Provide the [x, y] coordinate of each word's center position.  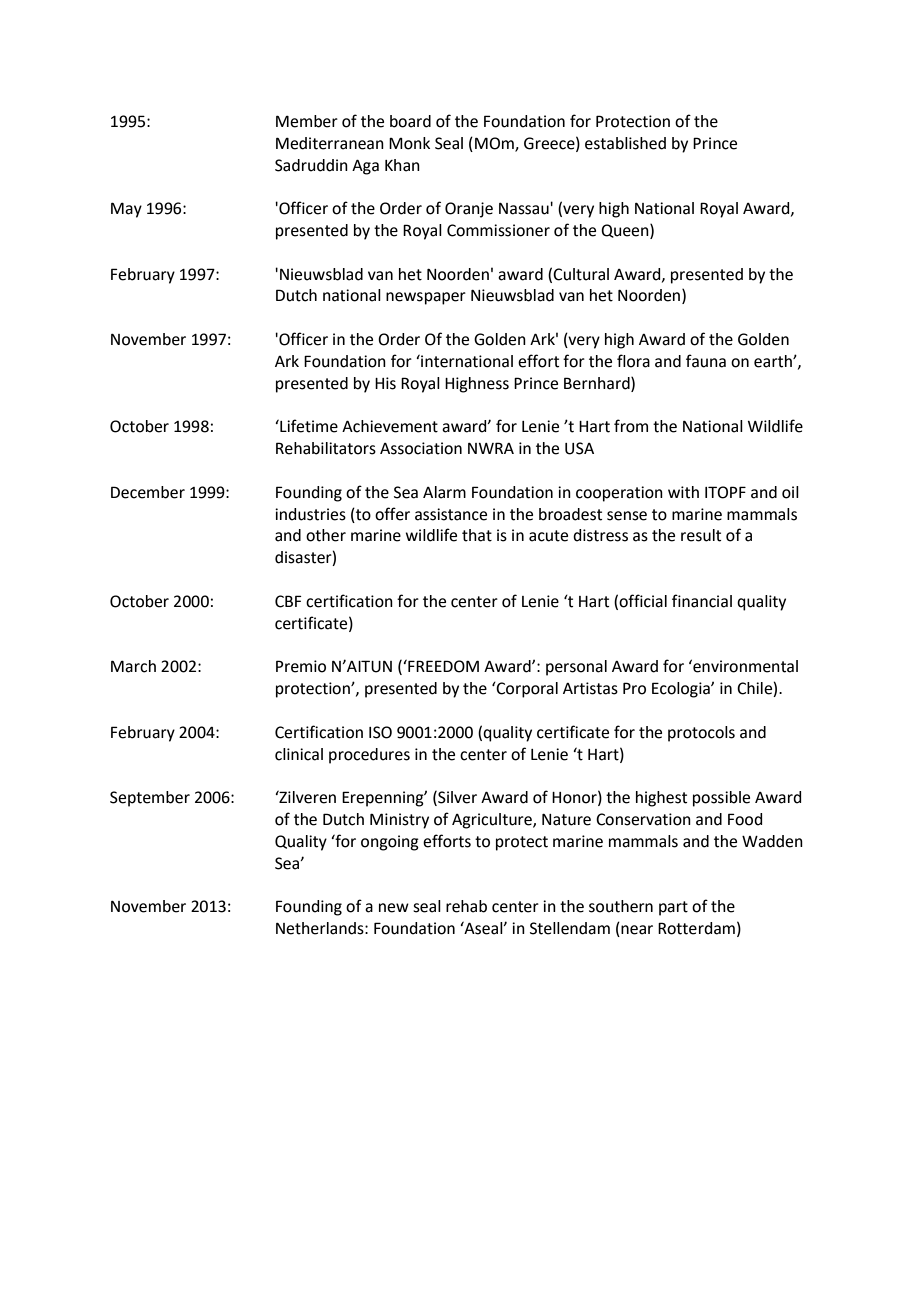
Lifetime [308, 426]
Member [307, 121]
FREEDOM [442, 666]
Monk [409, 143]
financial [702, 601]
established [625, 143]
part [673, 908]
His [385, 383]
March [133, 666]
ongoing [390, 843]
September [150, 799]
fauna [706, 361]
